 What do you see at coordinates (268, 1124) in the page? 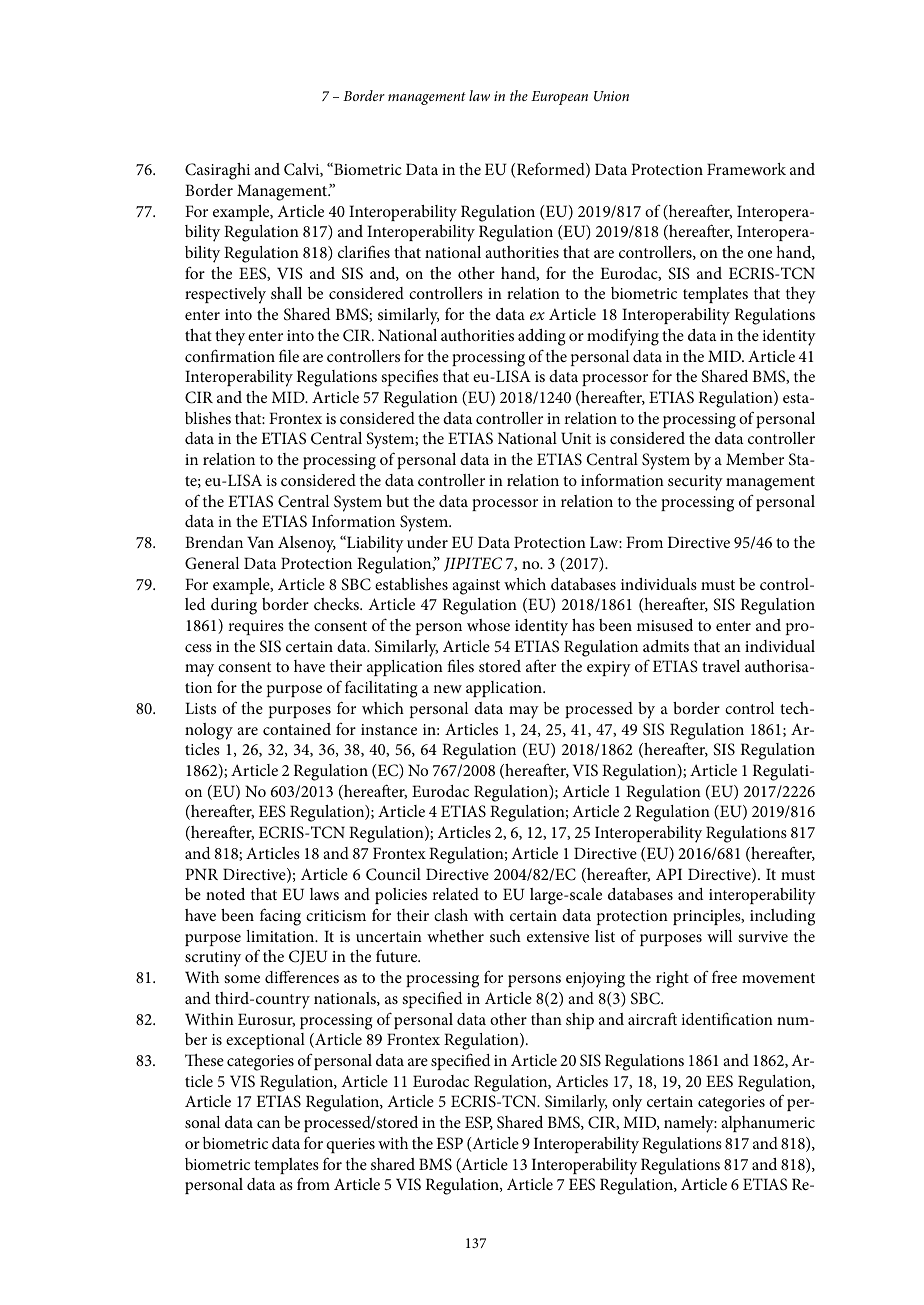
I see `can` at bounding box center [268, 1124].
